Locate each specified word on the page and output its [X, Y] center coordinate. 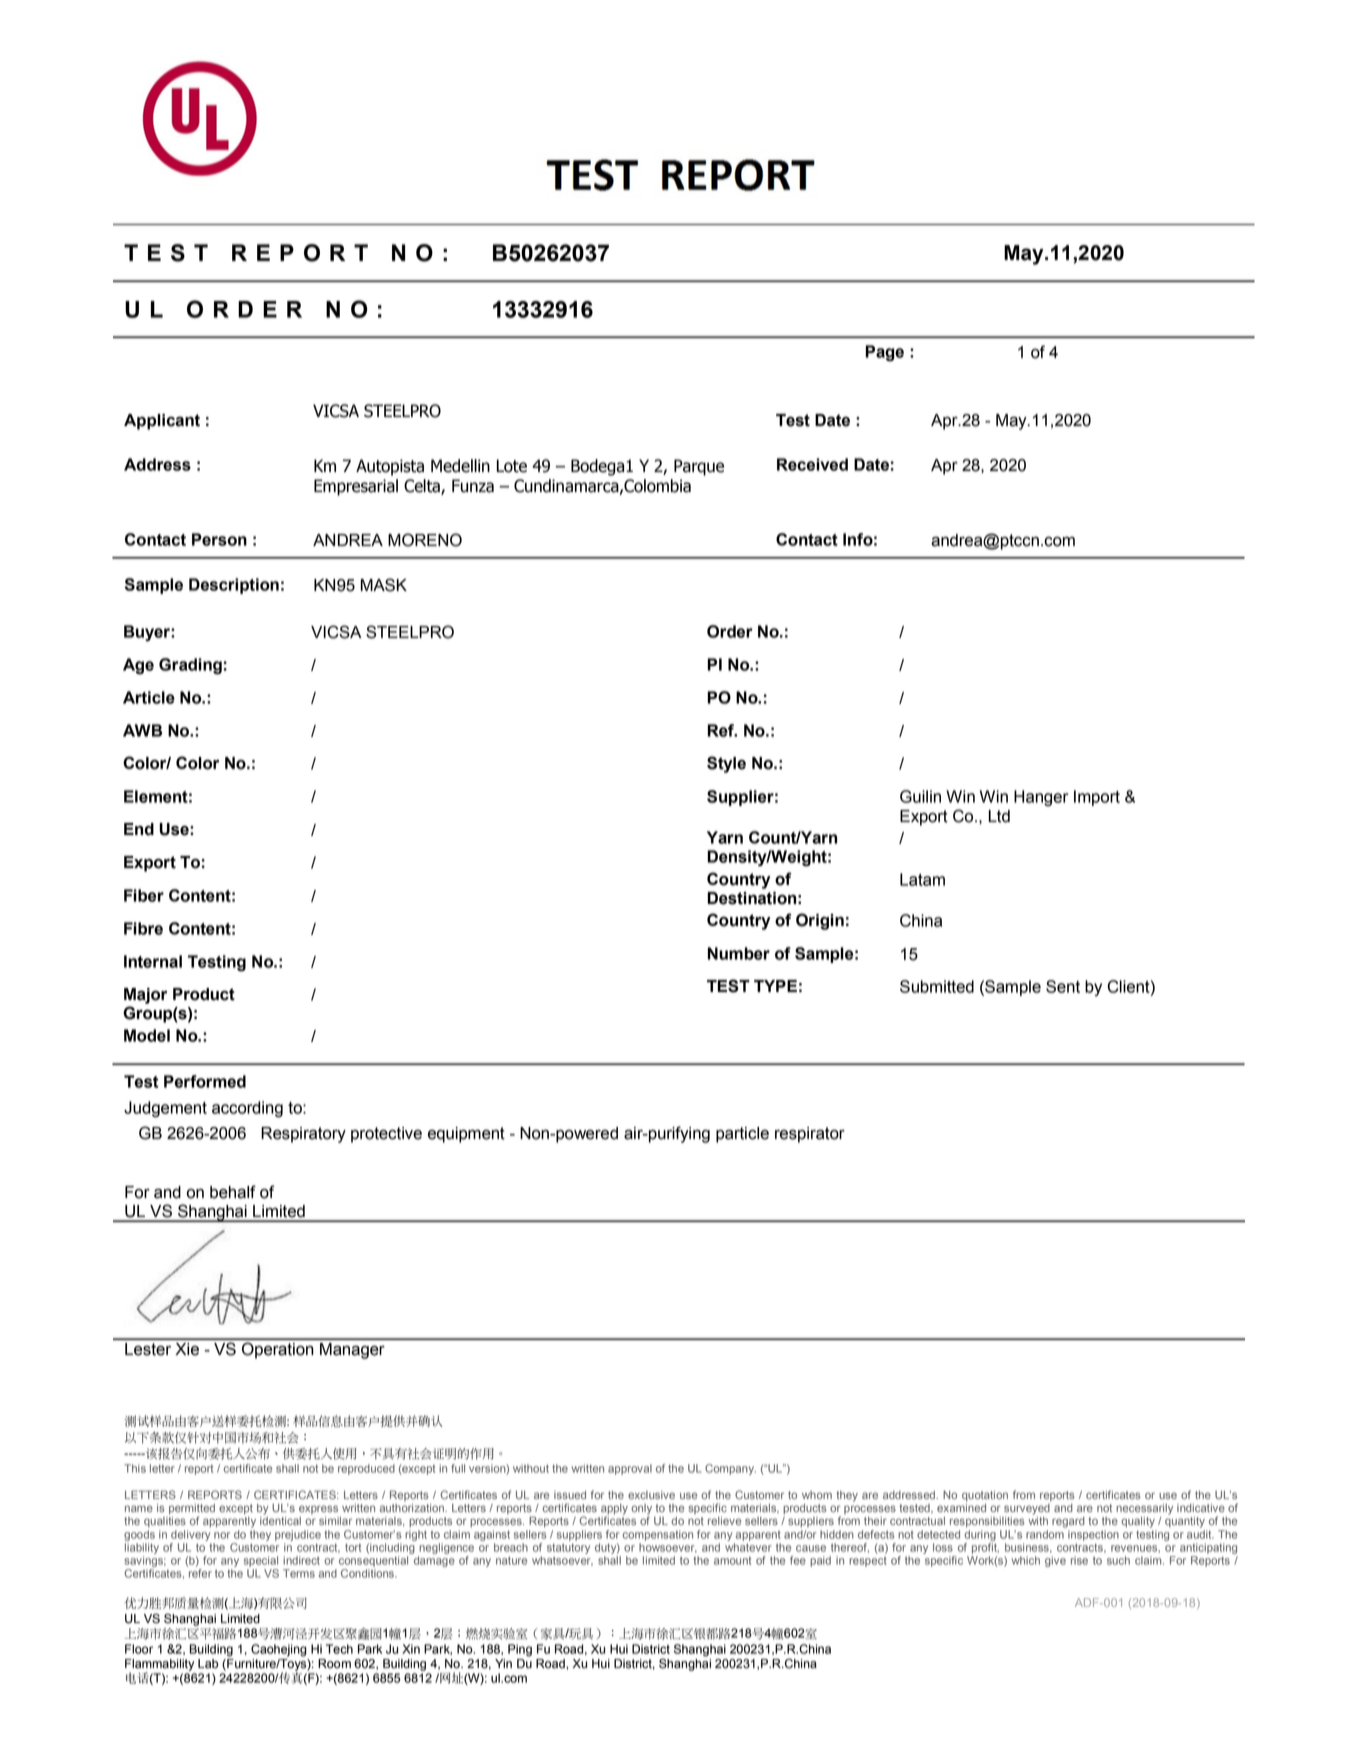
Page [884, 353]
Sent [1063, 986]
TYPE [775, 986]
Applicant [162, 422]
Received [812, 464]
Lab [208, 1664]
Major [145, 996]
